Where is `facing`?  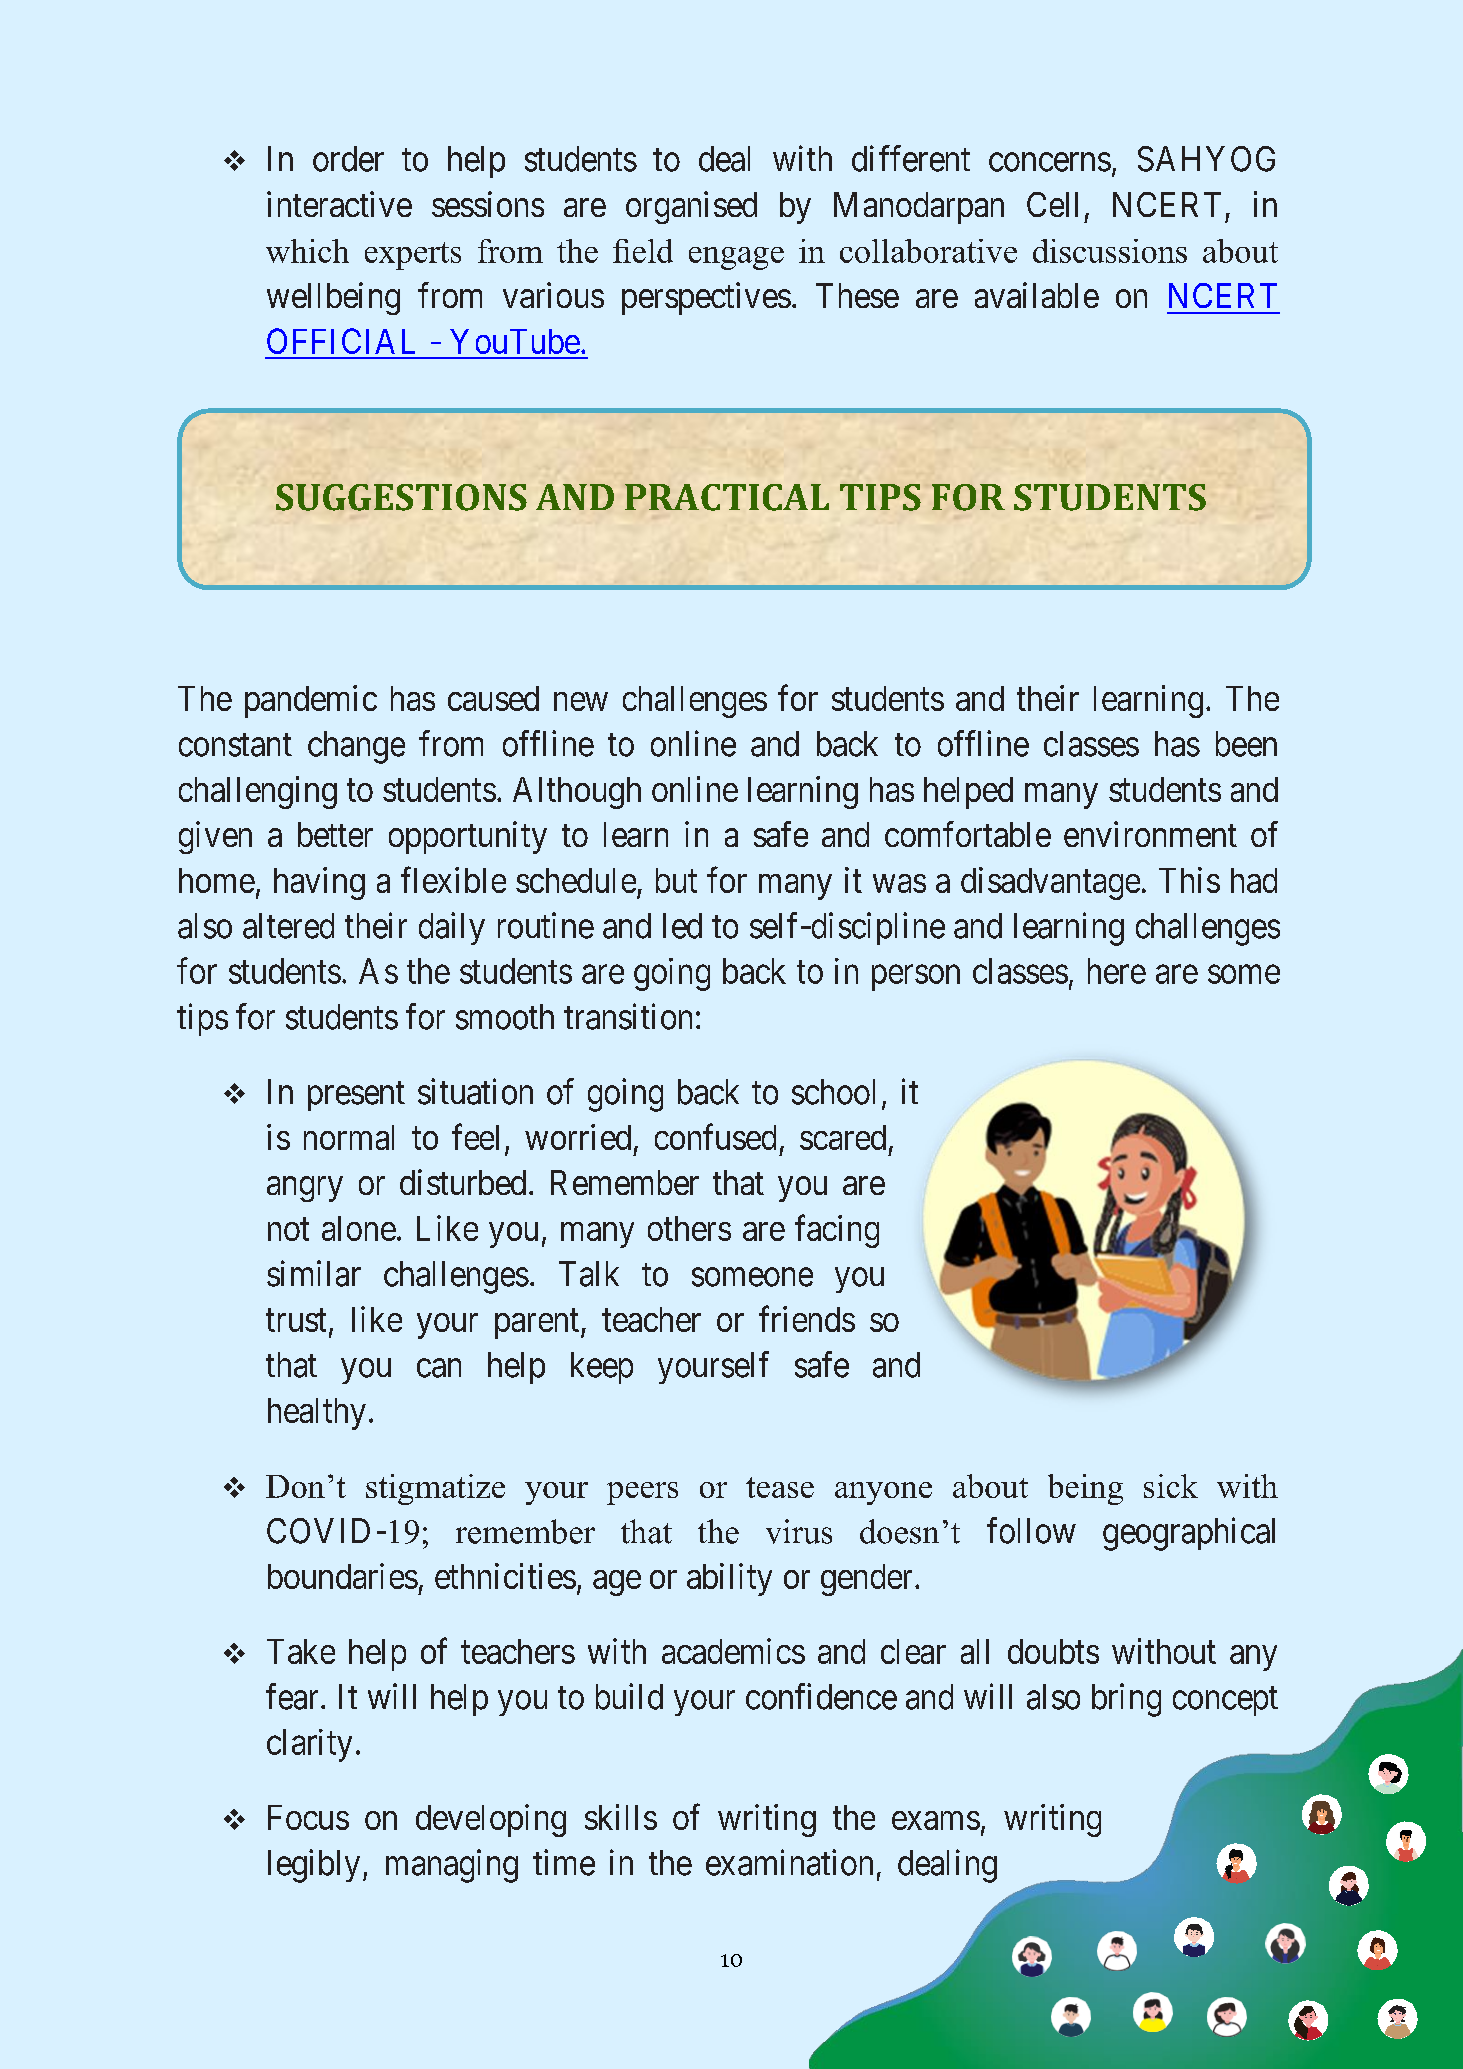
facing is located at coordinates (837, 1231).
